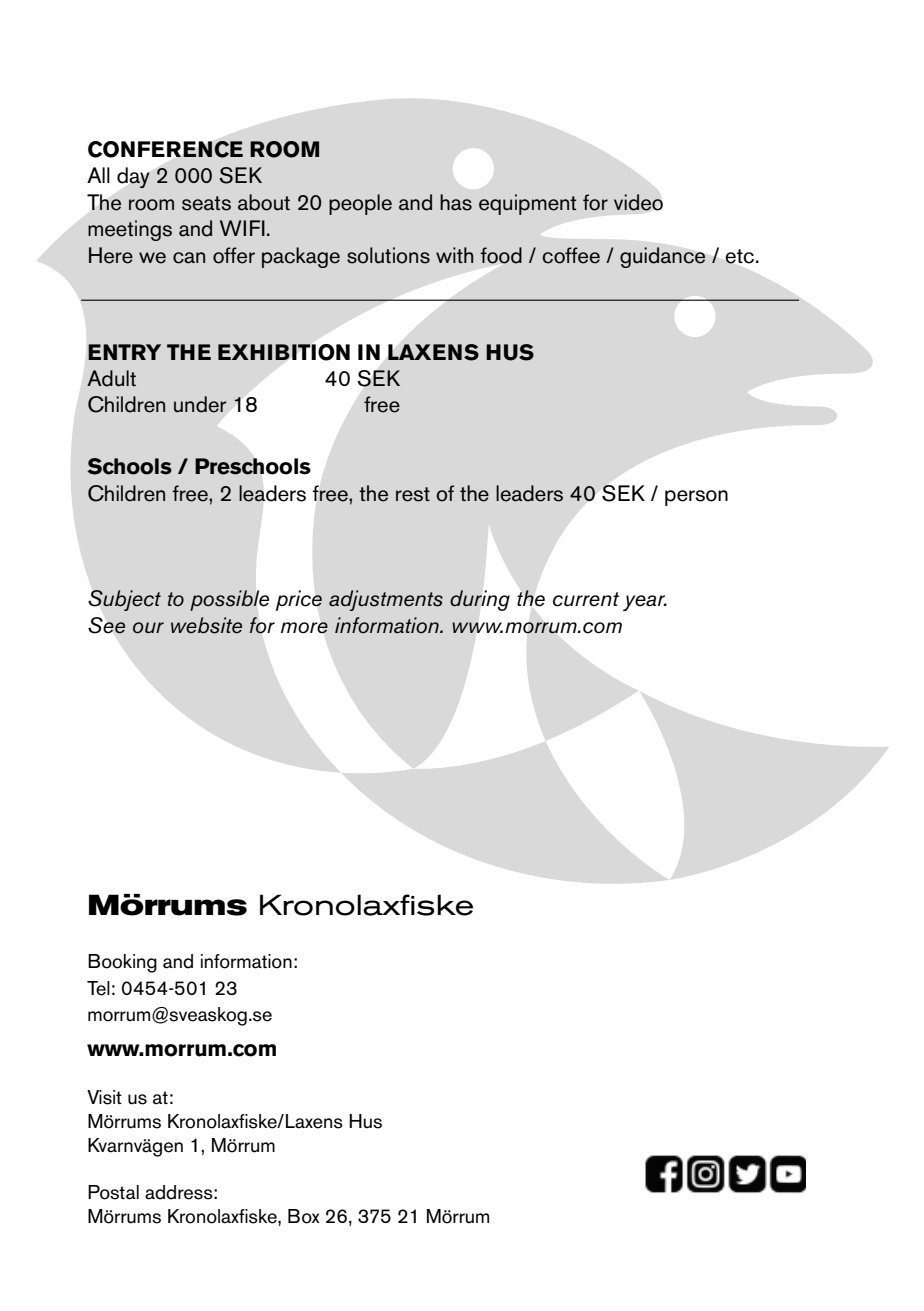 Image resolution: width=924 pixels, height=1311 pixels. What do you see at coordinates (113, 1192) in the page?
I see `Postal` at bounding box center [113, 1192].
